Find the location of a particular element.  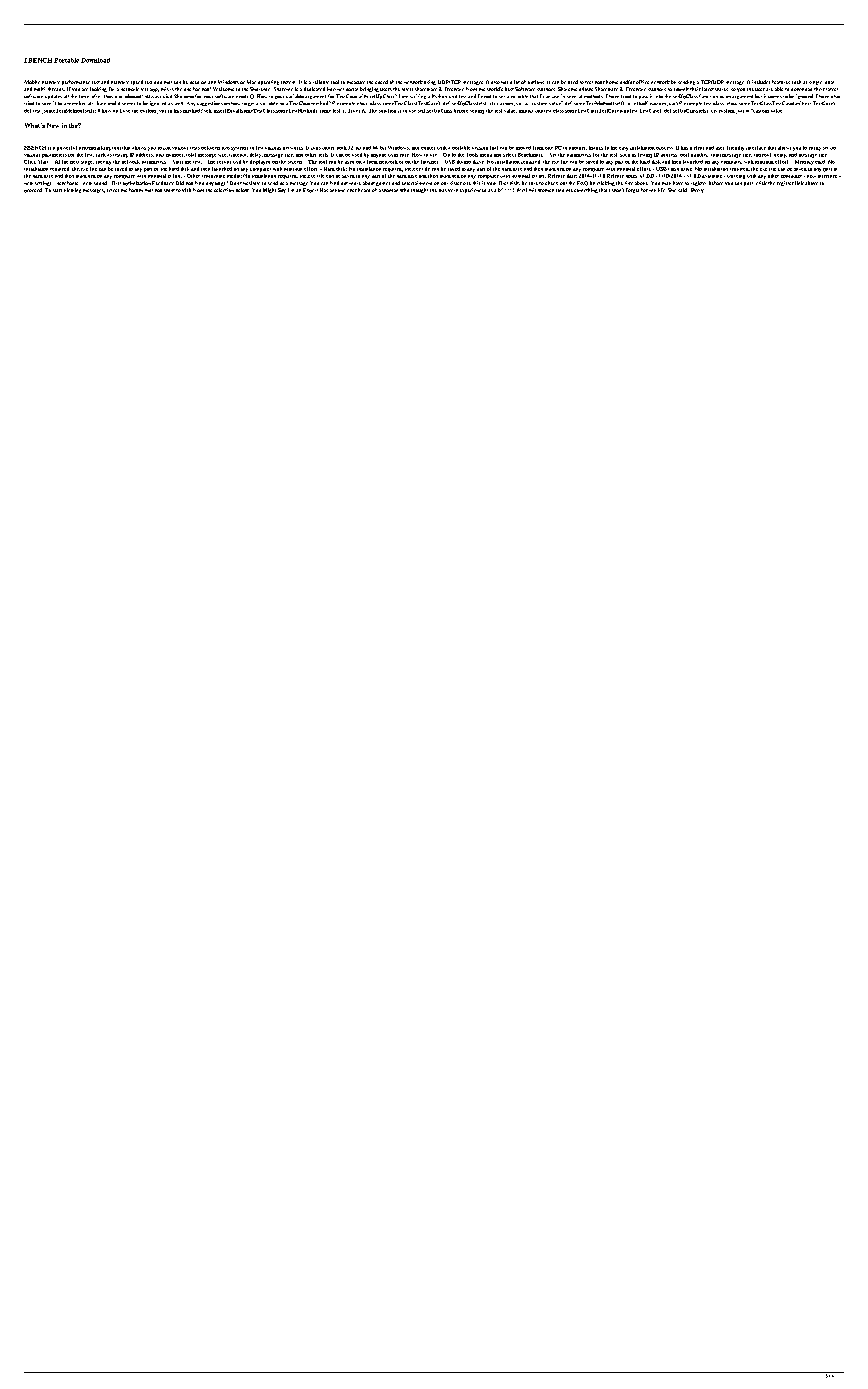

stage is located at coordinates (87, 163).
